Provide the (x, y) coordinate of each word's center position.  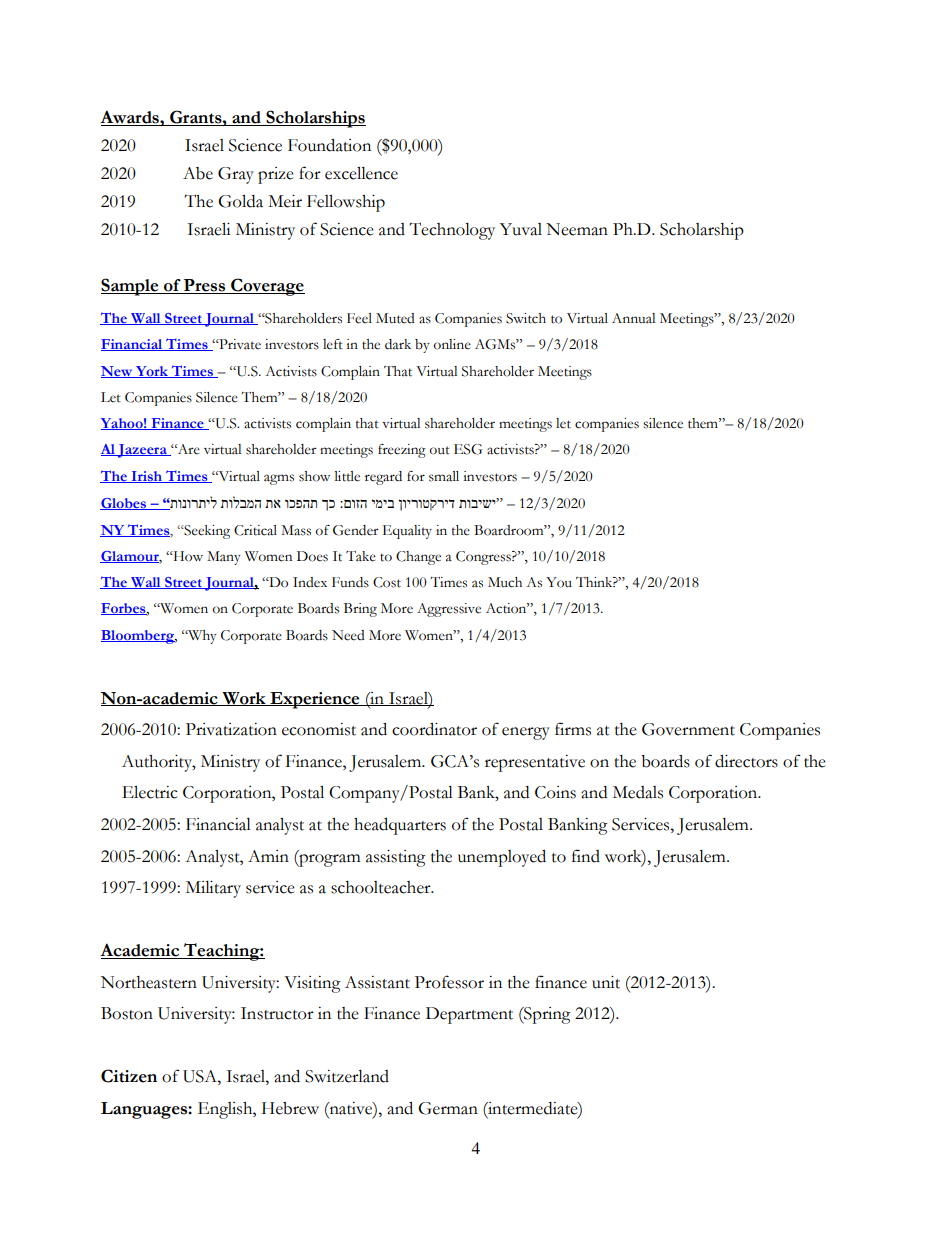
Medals (638, 792)
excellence (361, 173)
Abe (198, 173)
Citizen (129, 1076)
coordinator (434, 729)
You (559, 582)
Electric (150, 792)
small (444, 476)
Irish (146, 477)
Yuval (520, 229)
